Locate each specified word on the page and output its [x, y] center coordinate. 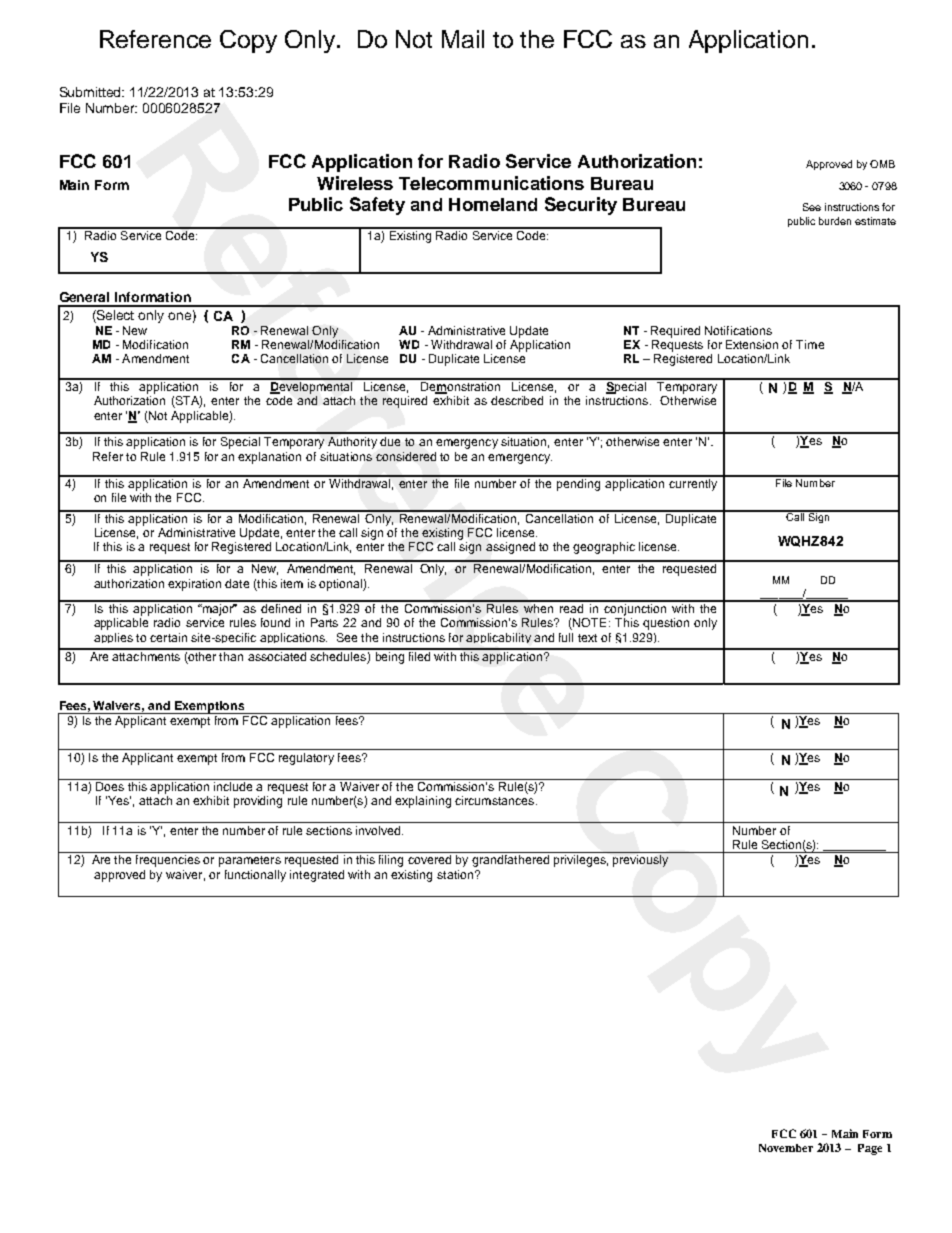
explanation [269, 458]
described [517, 400]
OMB [882, 164]
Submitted [92, 92]
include [233, 786]
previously [640, 861]
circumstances [496, 800]
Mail [463, 39]
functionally [255, 876]
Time [810, 344]
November [786, 1148]
